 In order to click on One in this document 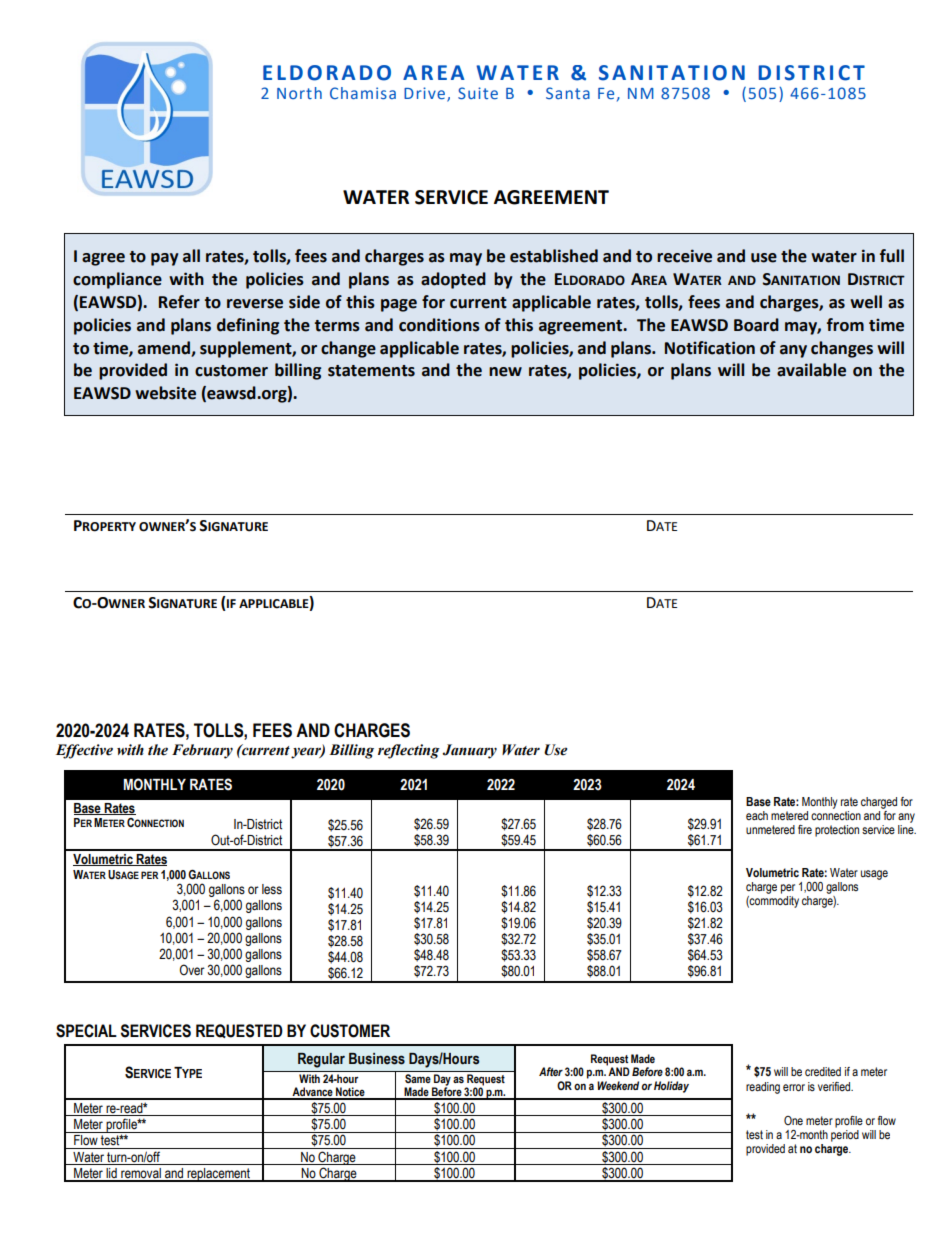, I will do `click(793, 1120)`.
